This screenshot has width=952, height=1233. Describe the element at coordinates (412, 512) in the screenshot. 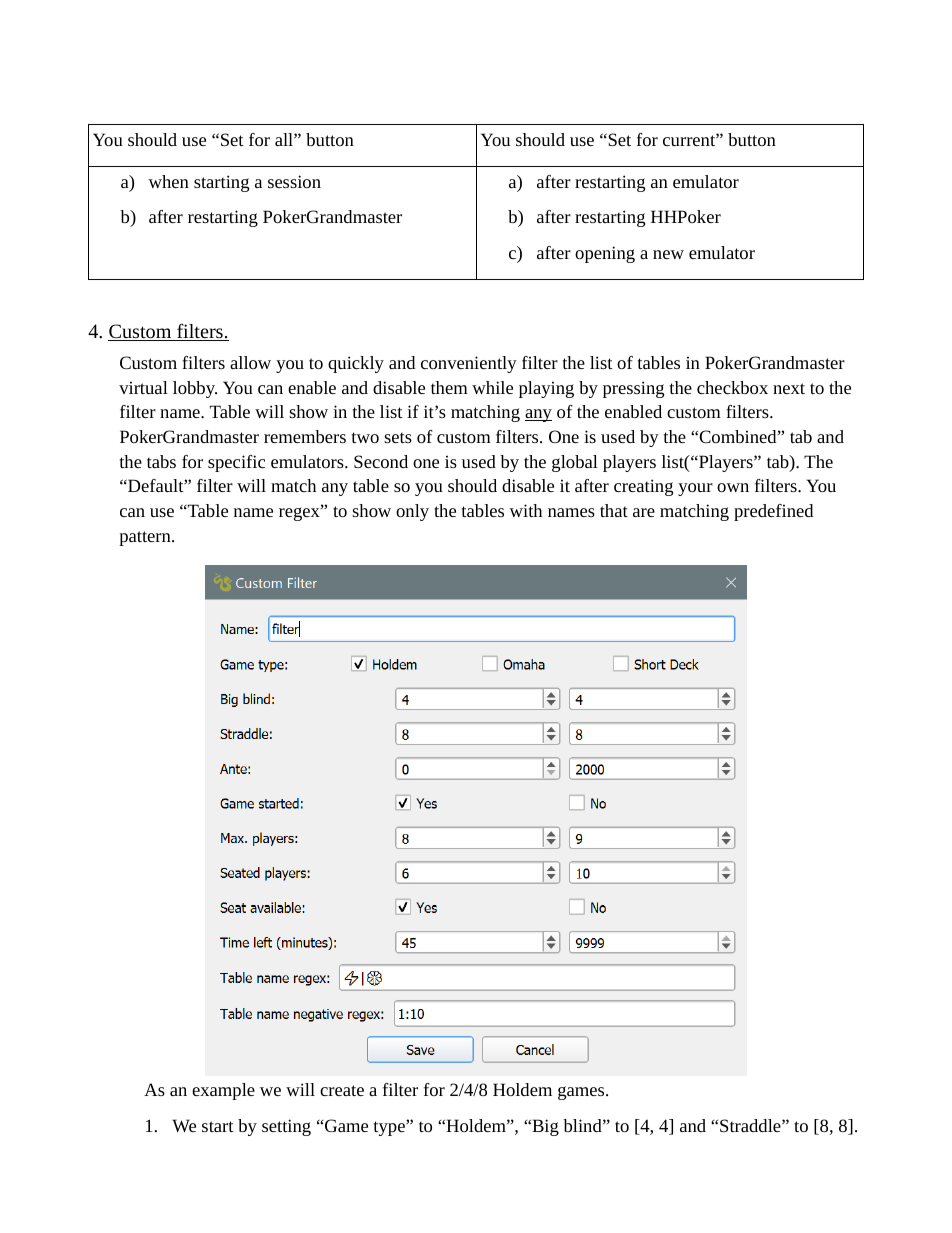

I see `only` at that location.
